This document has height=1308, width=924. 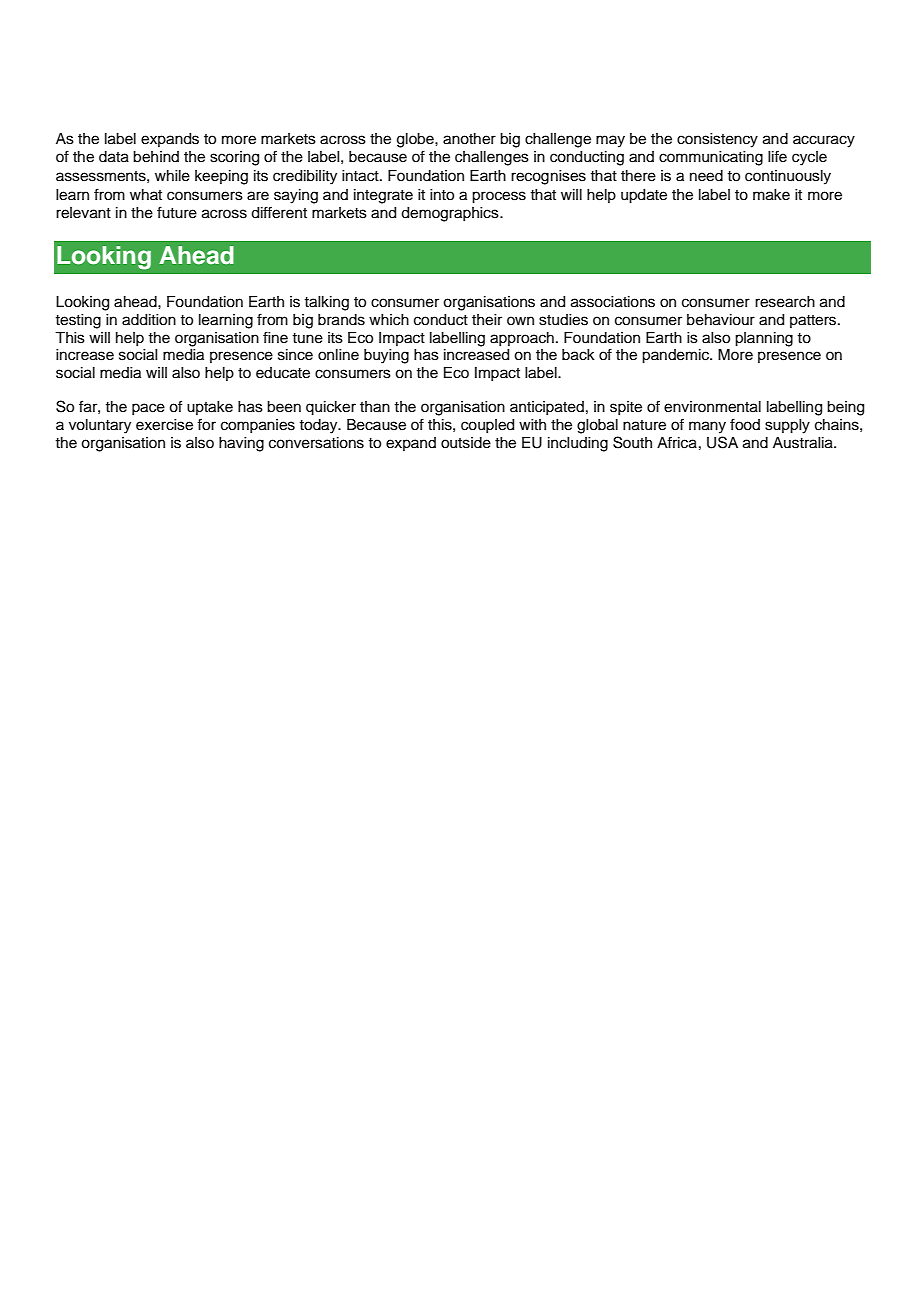 What do you see at coordinates (164, 425) in the document?
I see `exercise` at bounding box center [164, 425].
